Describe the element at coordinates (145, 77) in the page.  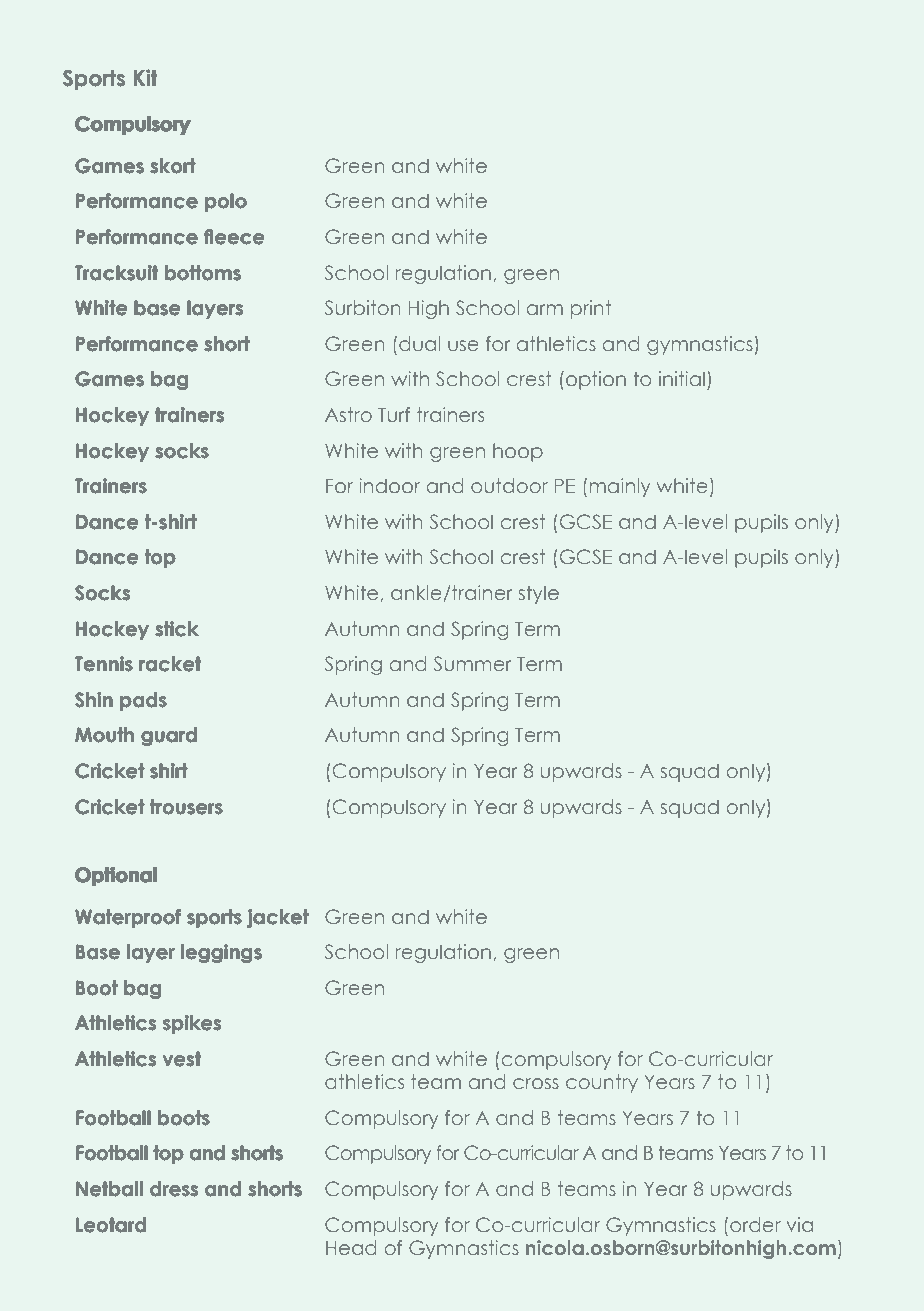
I see `Kit` at that location.
